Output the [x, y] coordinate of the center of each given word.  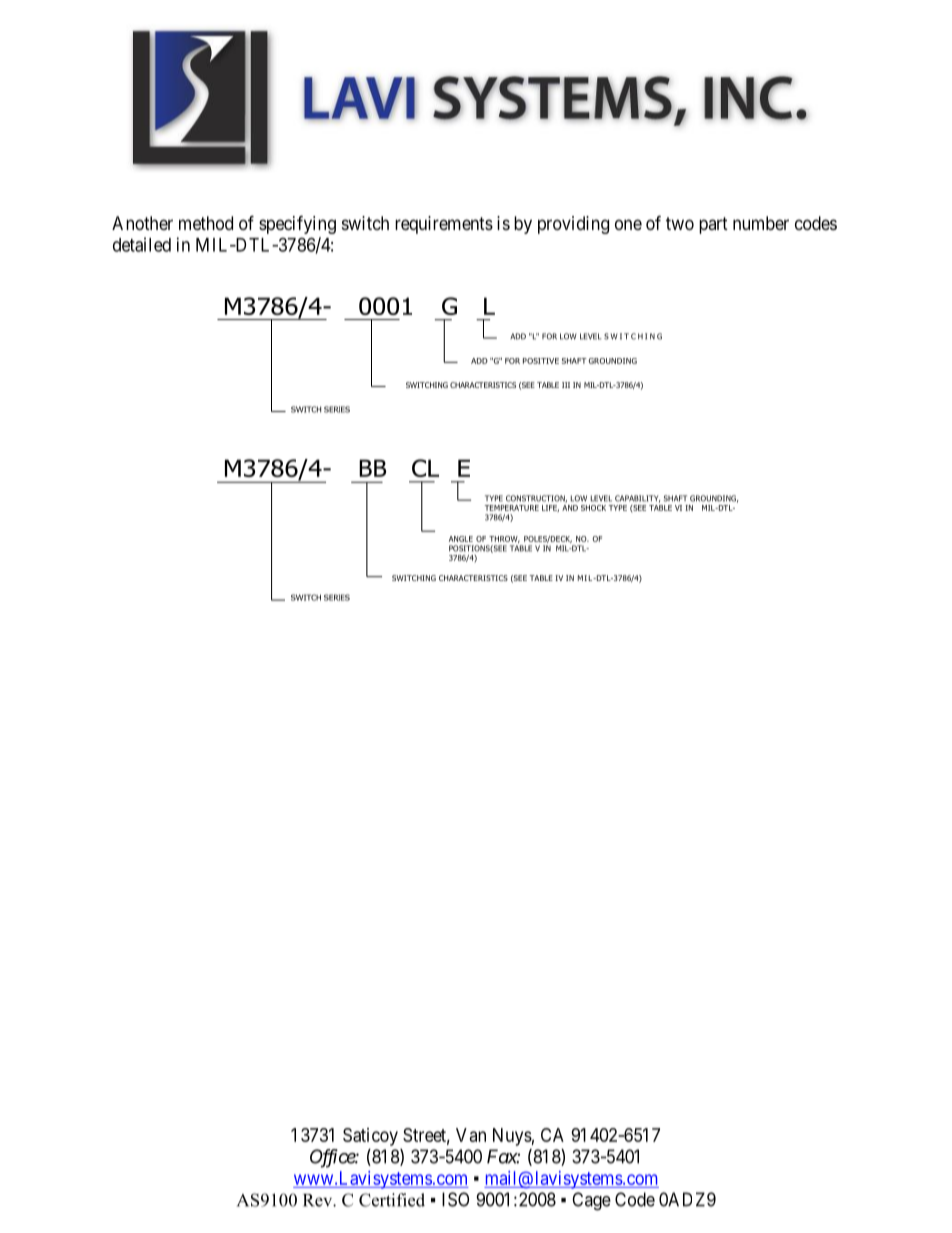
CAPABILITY [638, 499]
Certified [392, 1200]
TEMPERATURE [512, 508]
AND [570, 508]
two [680, 223]
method [206, 223]
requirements [444, 225]
